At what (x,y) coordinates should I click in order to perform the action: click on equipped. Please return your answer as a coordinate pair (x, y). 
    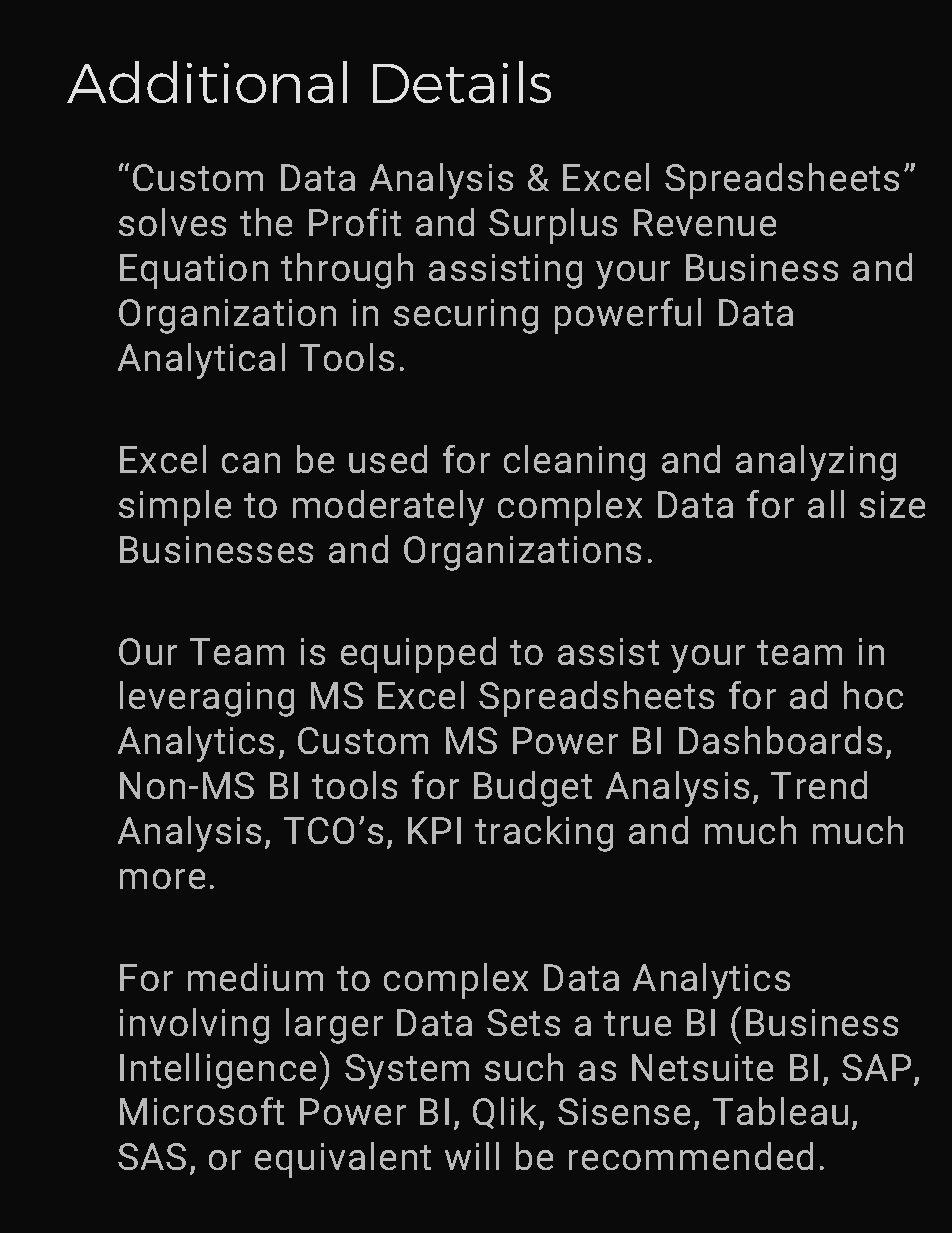
    Looking at the image, I should click on (418, 655).
